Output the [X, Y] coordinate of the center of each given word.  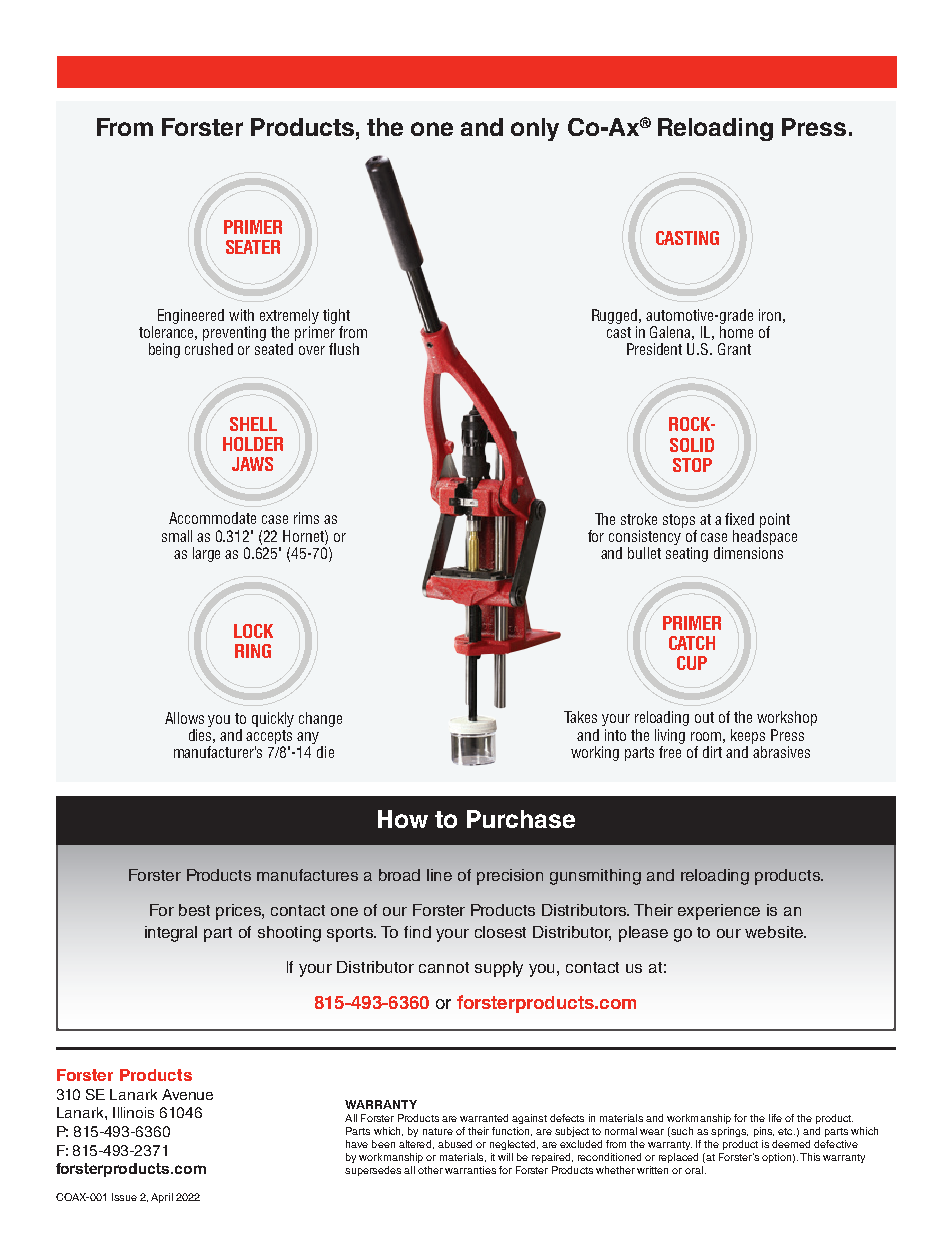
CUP [692, 663]
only [535, 129]
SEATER [253, 247]
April [162, 1198]
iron [770, 315]
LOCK [253, 631]
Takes [580, 717]
